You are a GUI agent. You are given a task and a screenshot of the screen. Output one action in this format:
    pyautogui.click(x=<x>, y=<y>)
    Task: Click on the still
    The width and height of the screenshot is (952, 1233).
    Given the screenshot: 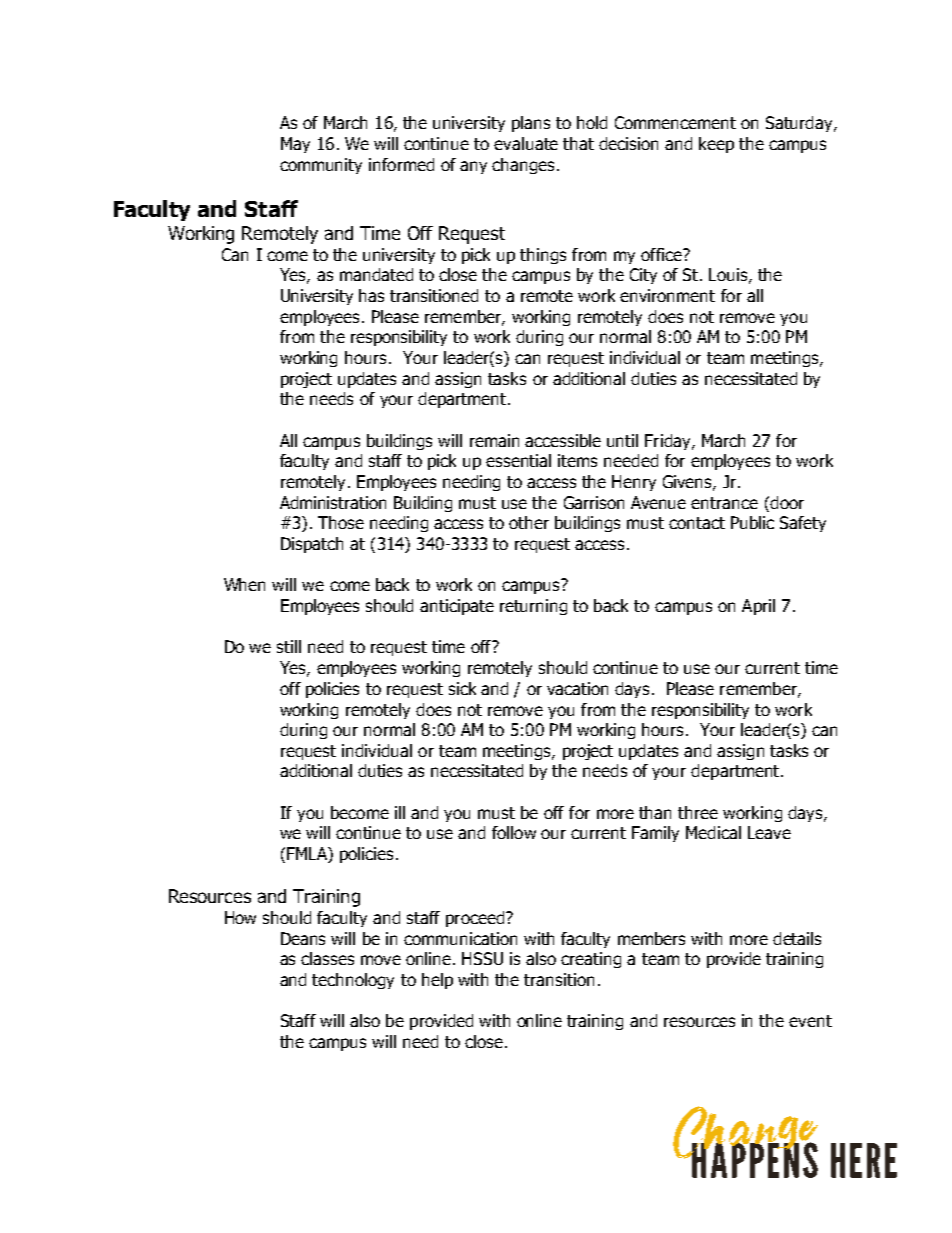 What is the action you would take?
    pyautogui.click(x=289, y=646)
